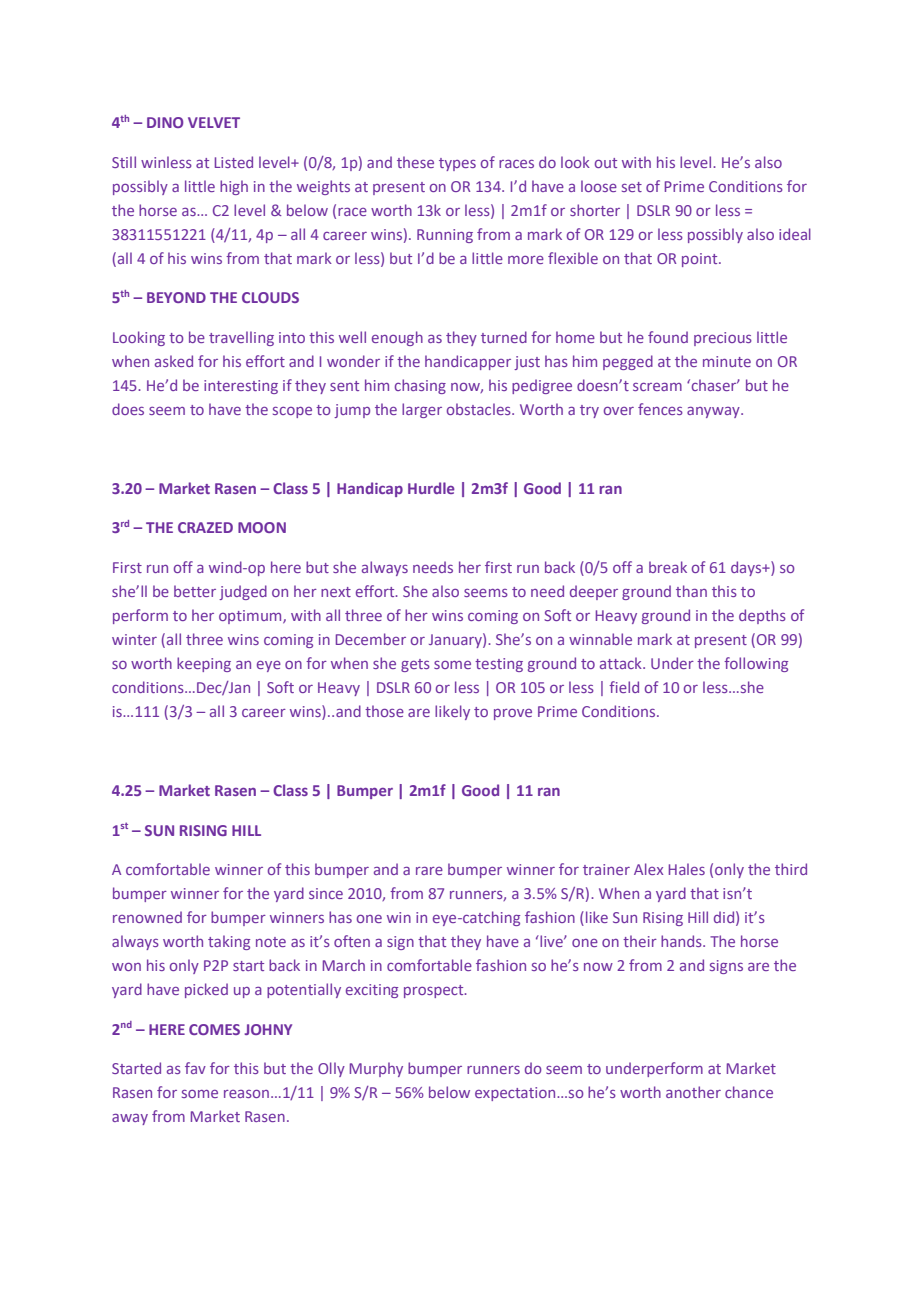 This image has height=1308, width=924. Describe the element at coordinates (234, 162) in the image. I see `Listed` at that location.
